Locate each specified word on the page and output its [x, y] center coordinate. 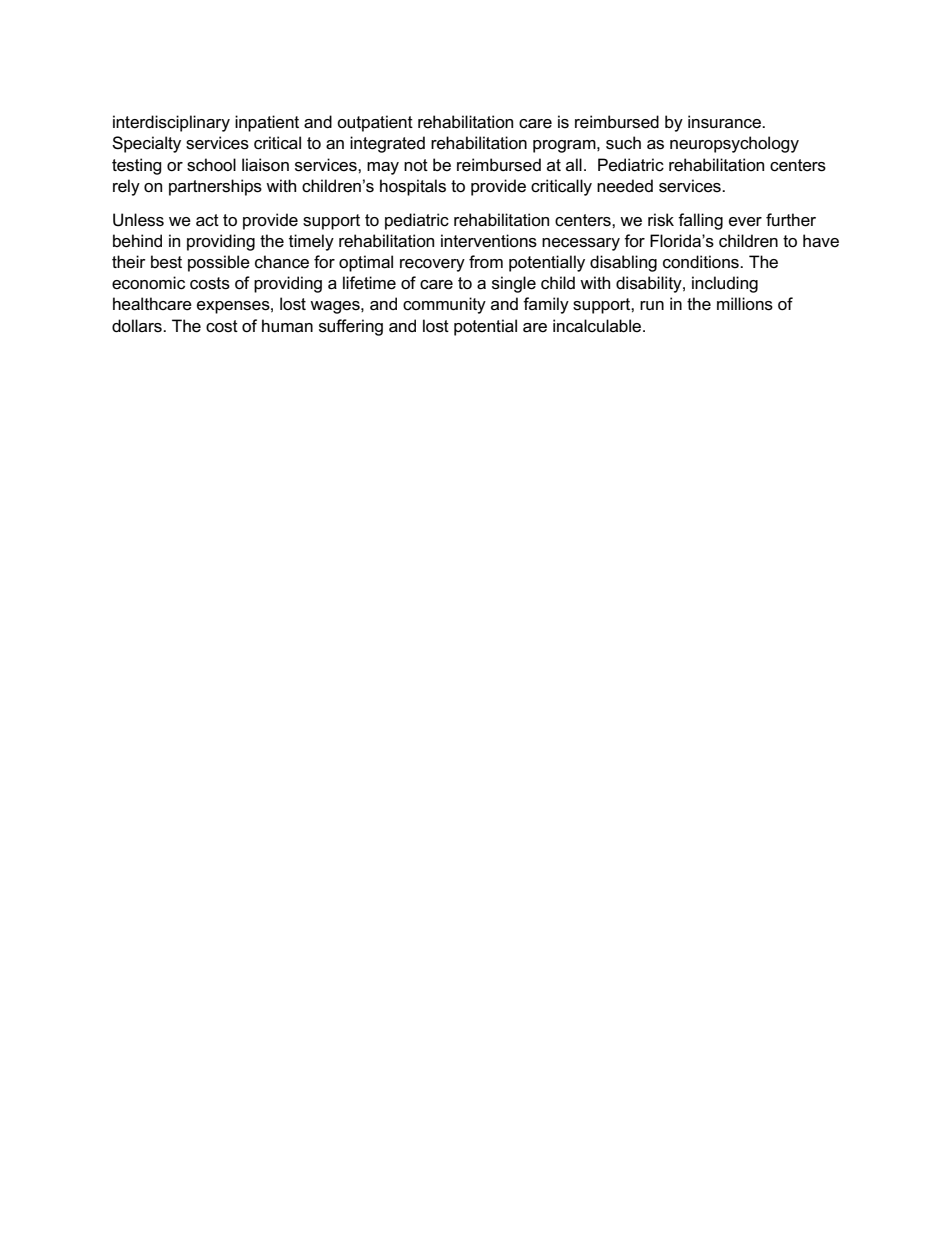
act [207, 220]
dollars [138, 326]
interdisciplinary [171, 123]
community [444, 305]
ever [745, 222]
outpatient [375, 123]
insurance [725, 122]
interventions [489, 241]
